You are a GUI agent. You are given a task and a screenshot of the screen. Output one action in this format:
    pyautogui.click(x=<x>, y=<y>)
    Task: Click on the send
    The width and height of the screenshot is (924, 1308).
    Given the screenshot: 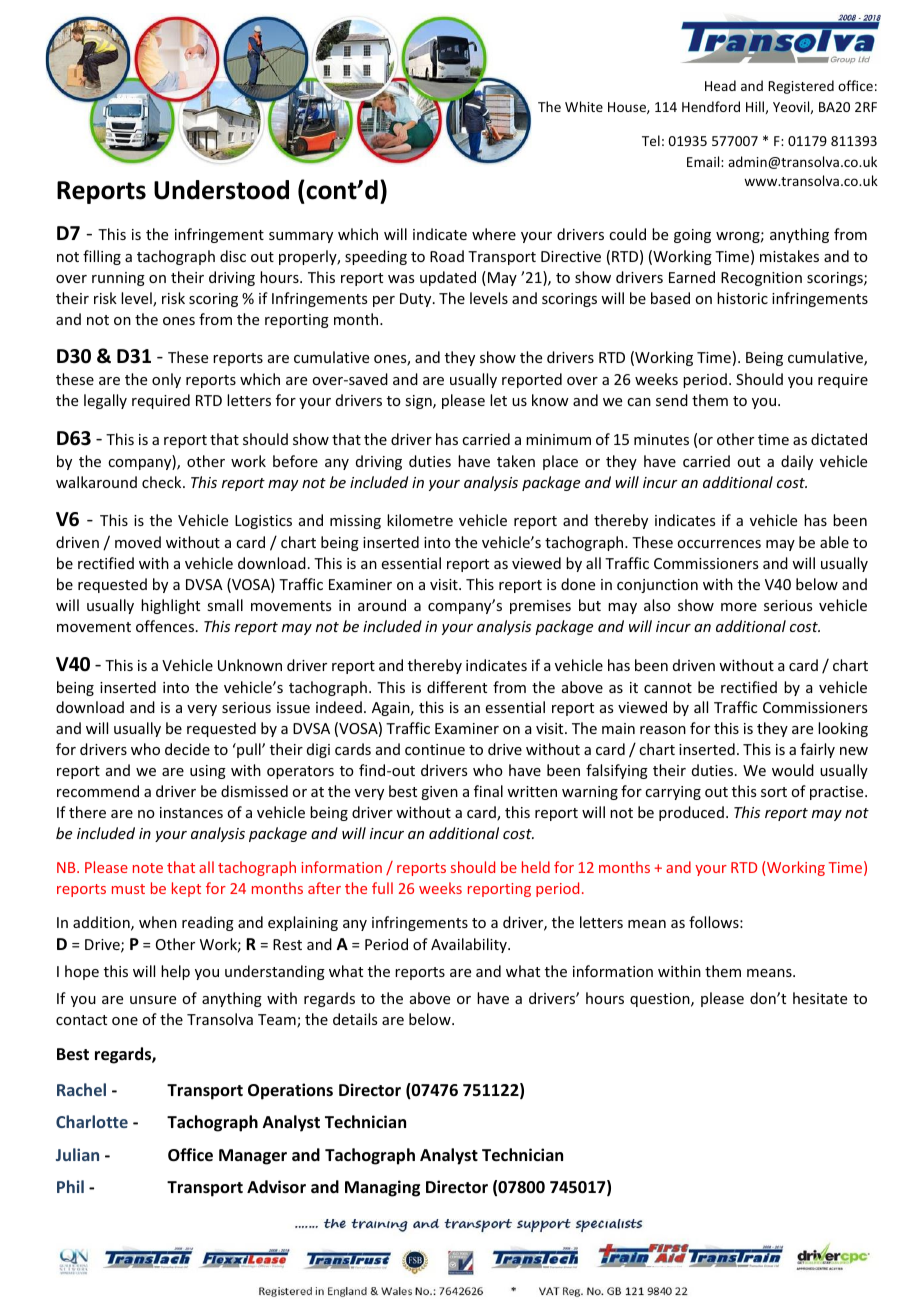 What is the action you would take?
    pyautogui.click(x=672, y=400)
